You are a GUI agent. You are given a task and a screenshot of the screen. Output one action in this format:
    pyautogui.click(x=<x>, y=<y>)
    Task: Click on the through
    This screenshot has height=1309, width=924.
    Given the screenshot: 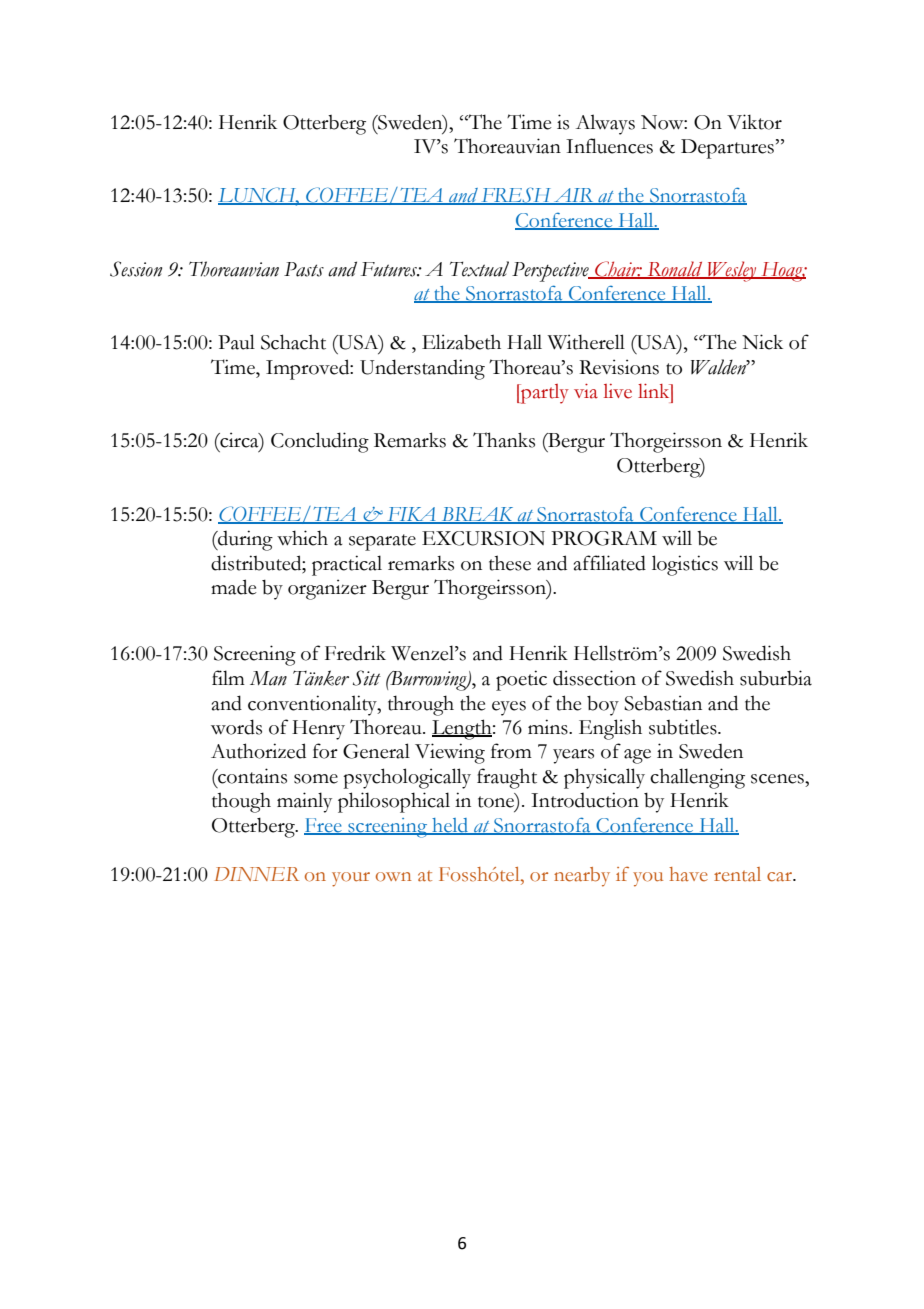 What is the action you would take?
    pyautogui.click(x=421, y=705)
